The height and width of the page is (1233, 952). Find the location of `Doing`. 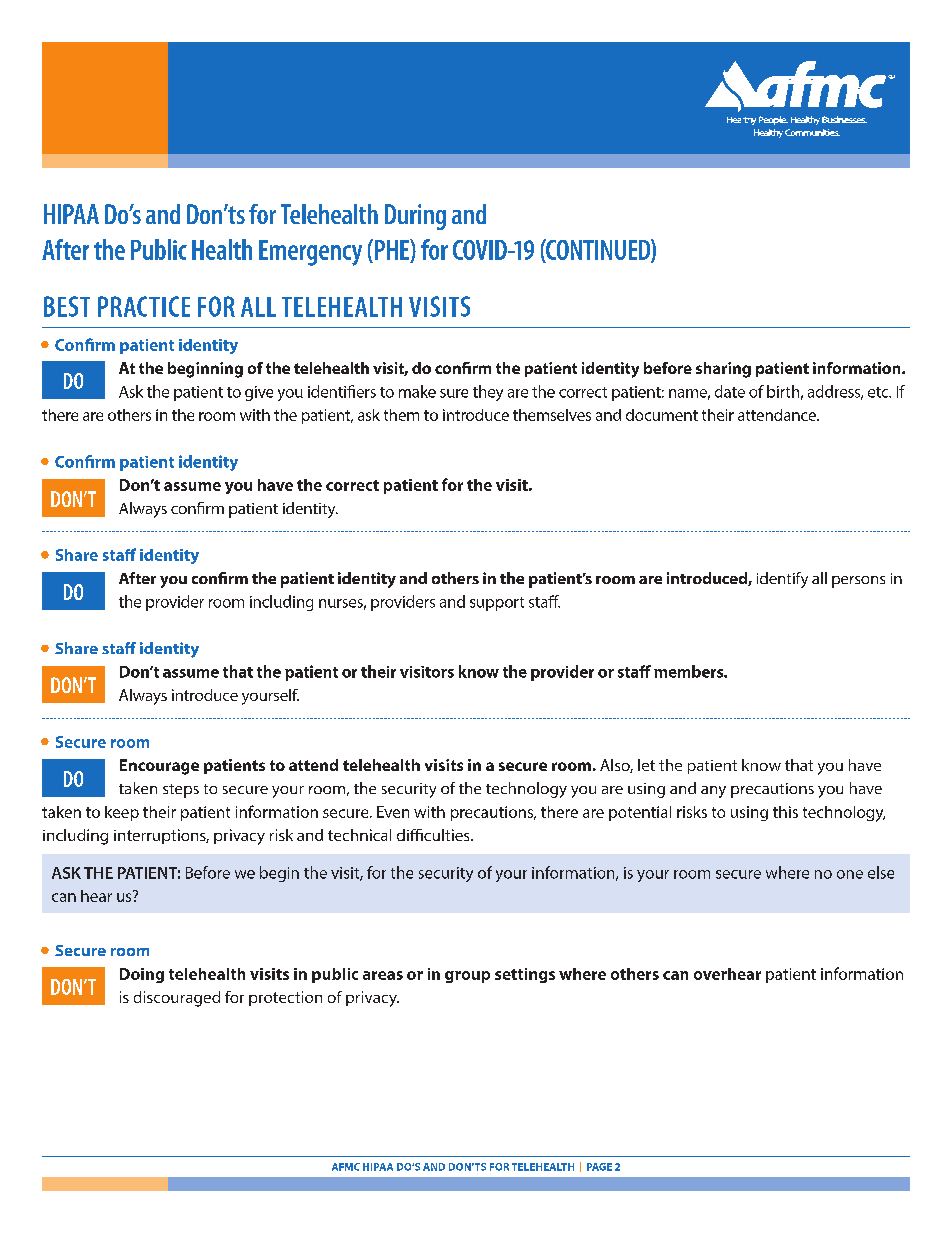

Doing is located at coordinates (142, 975).
